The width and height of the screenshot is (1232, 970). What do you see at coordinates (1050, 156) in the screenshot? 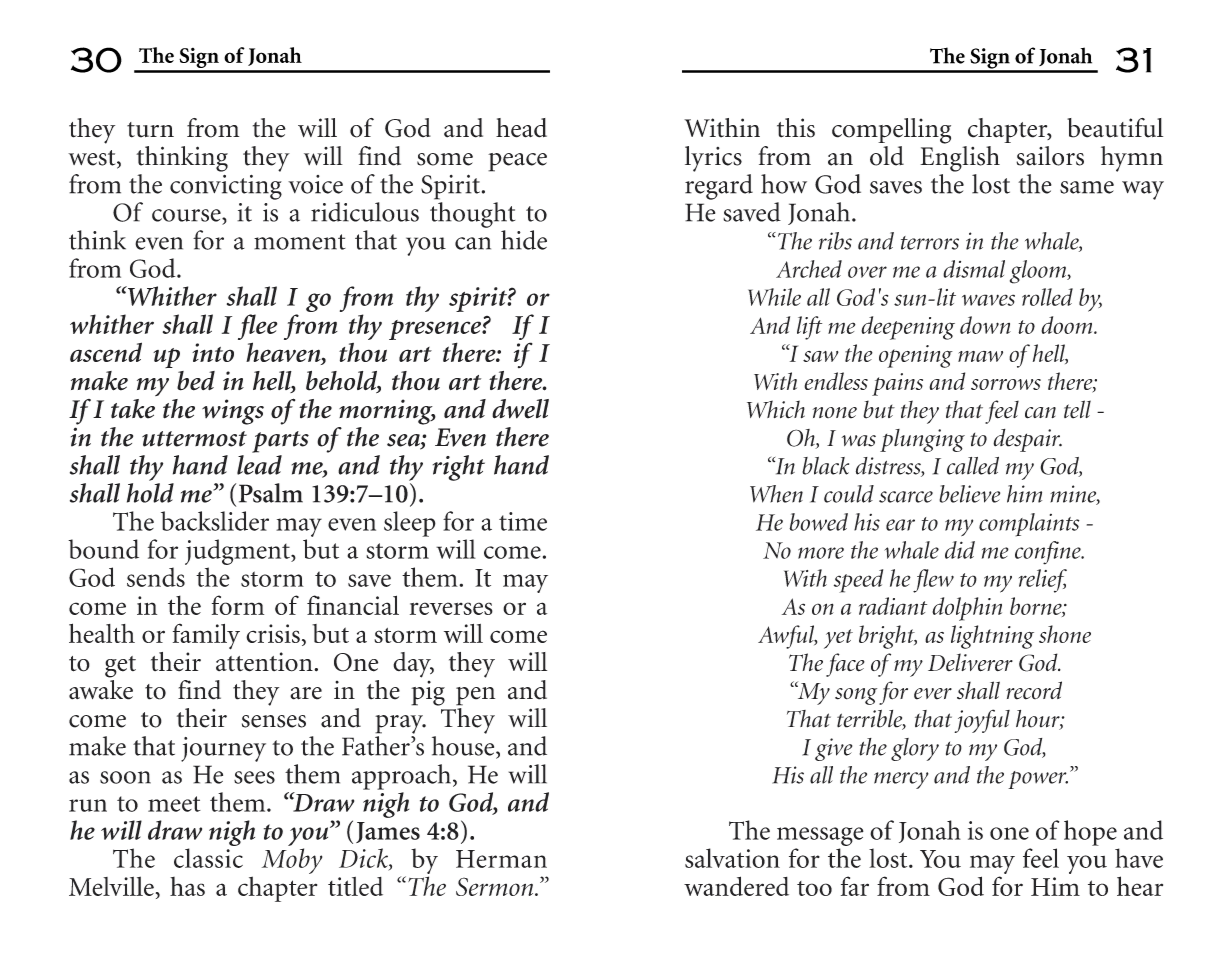
I see `sailors` at bounding box center [1050, 156].
